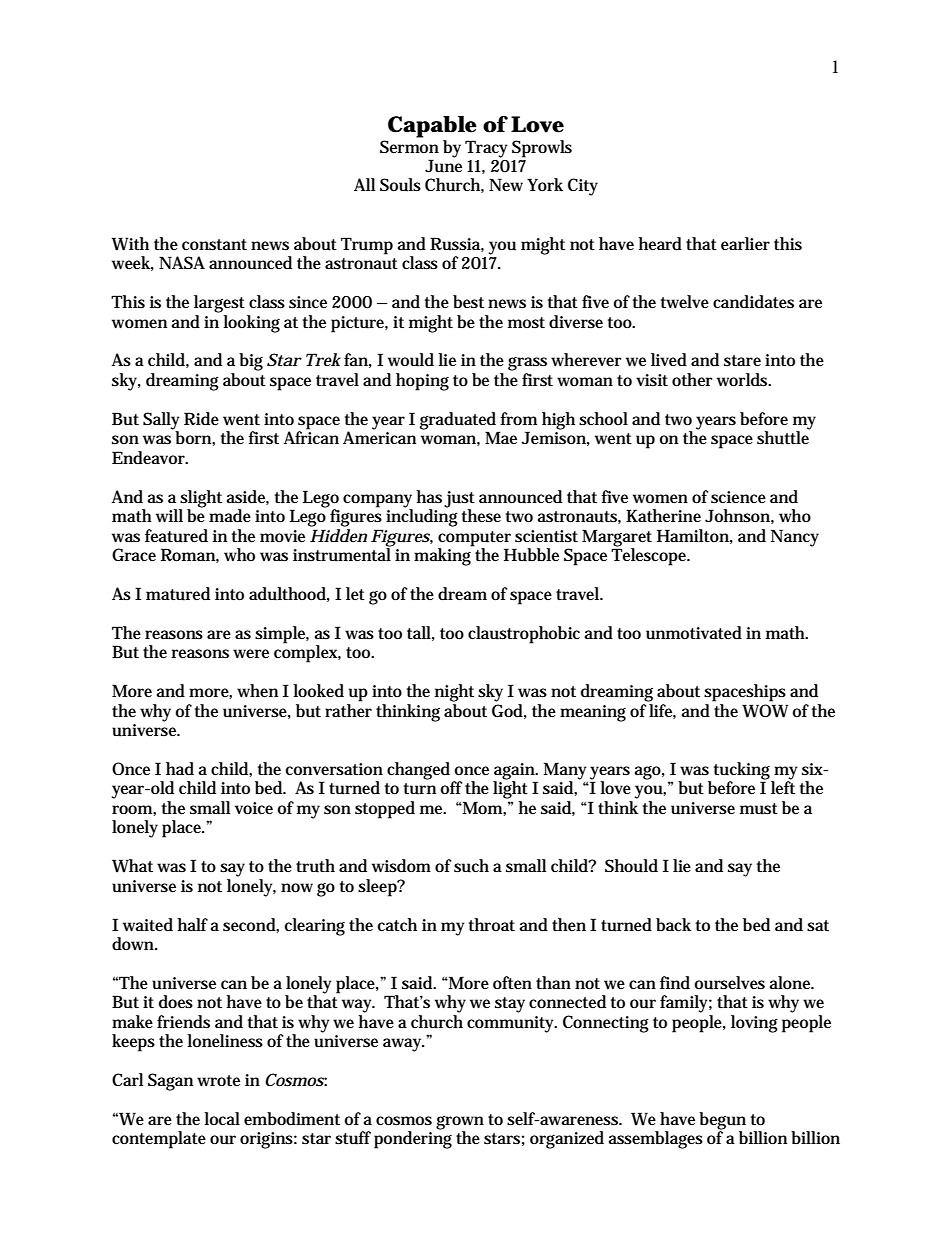 This document has height=1233, width=952. I want to click on featured, so click(176, 536).
